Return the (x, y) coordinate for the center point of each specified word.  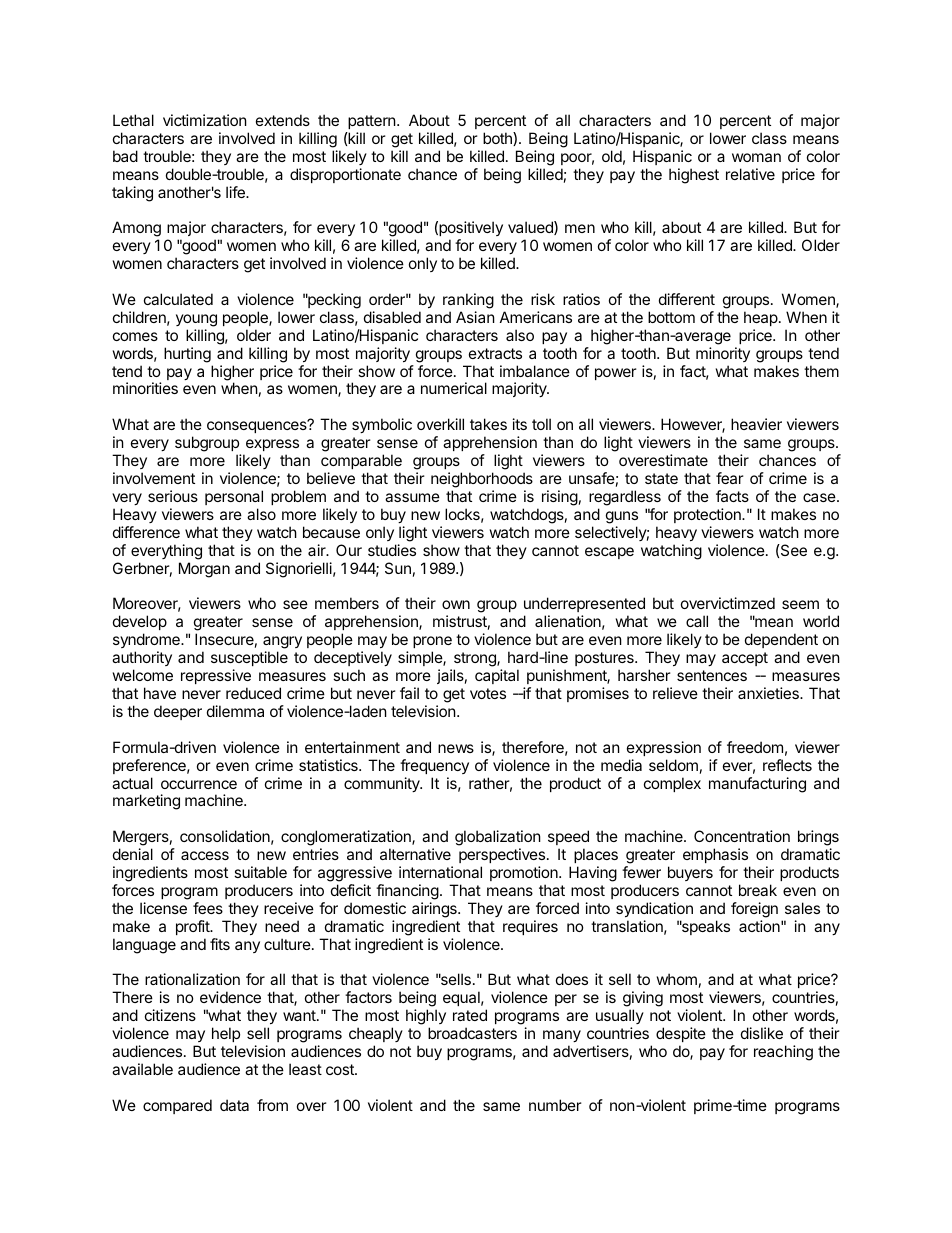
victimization (205, 120)
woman (756, 157)
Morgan (204, 570)
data (234, 1105)
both (498, 139)
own (456, 604)
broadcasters (472, 1033)
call (697, 621)
